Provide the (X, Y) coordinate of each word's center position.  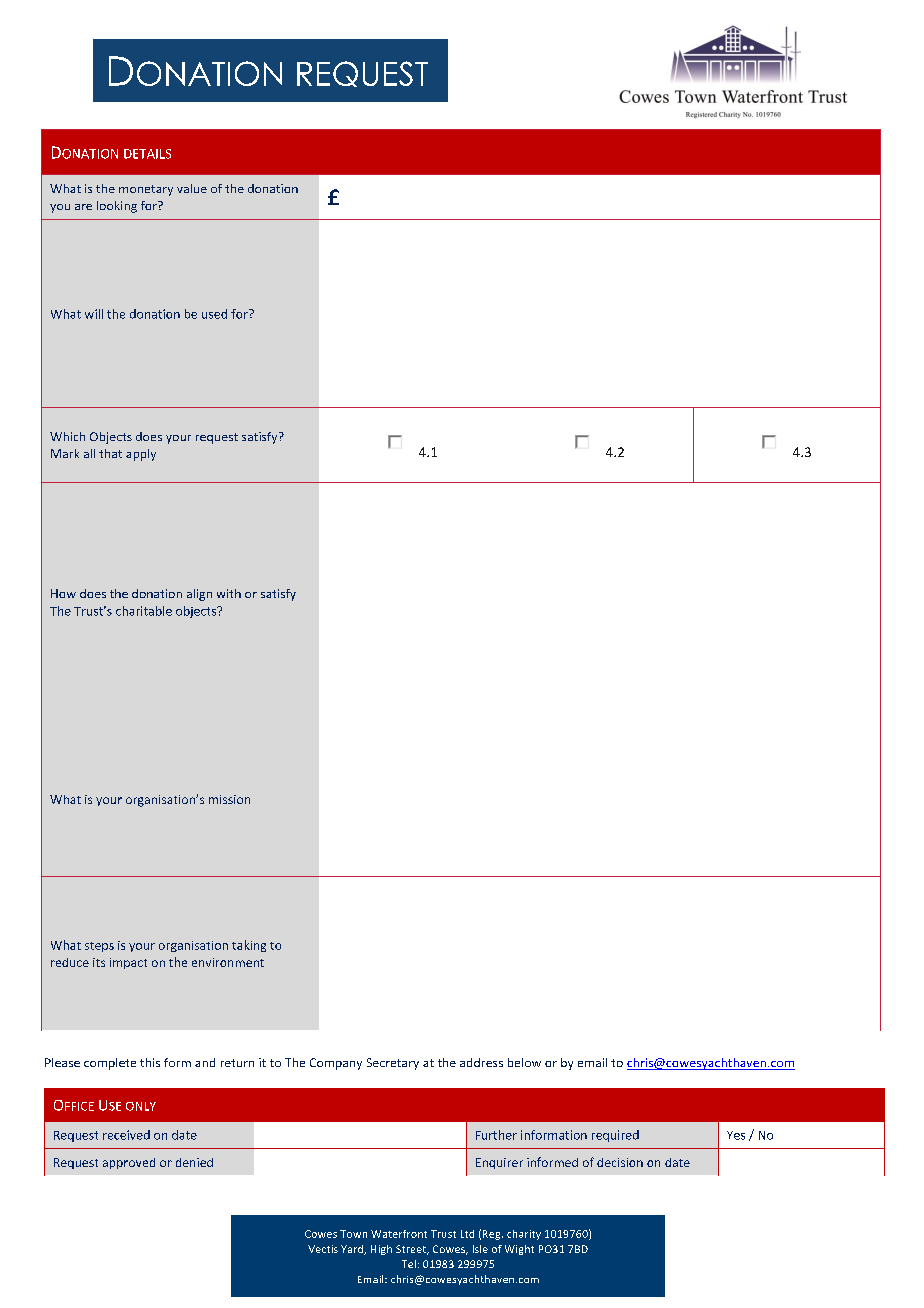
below (524, 1062)
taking (249, 946)
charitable (144, 611)
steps (99, 947)
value (192, 188)
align (199, 595)
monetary (146, 190)
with (229, 593)
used (214, 314)
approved (129, 1163)
